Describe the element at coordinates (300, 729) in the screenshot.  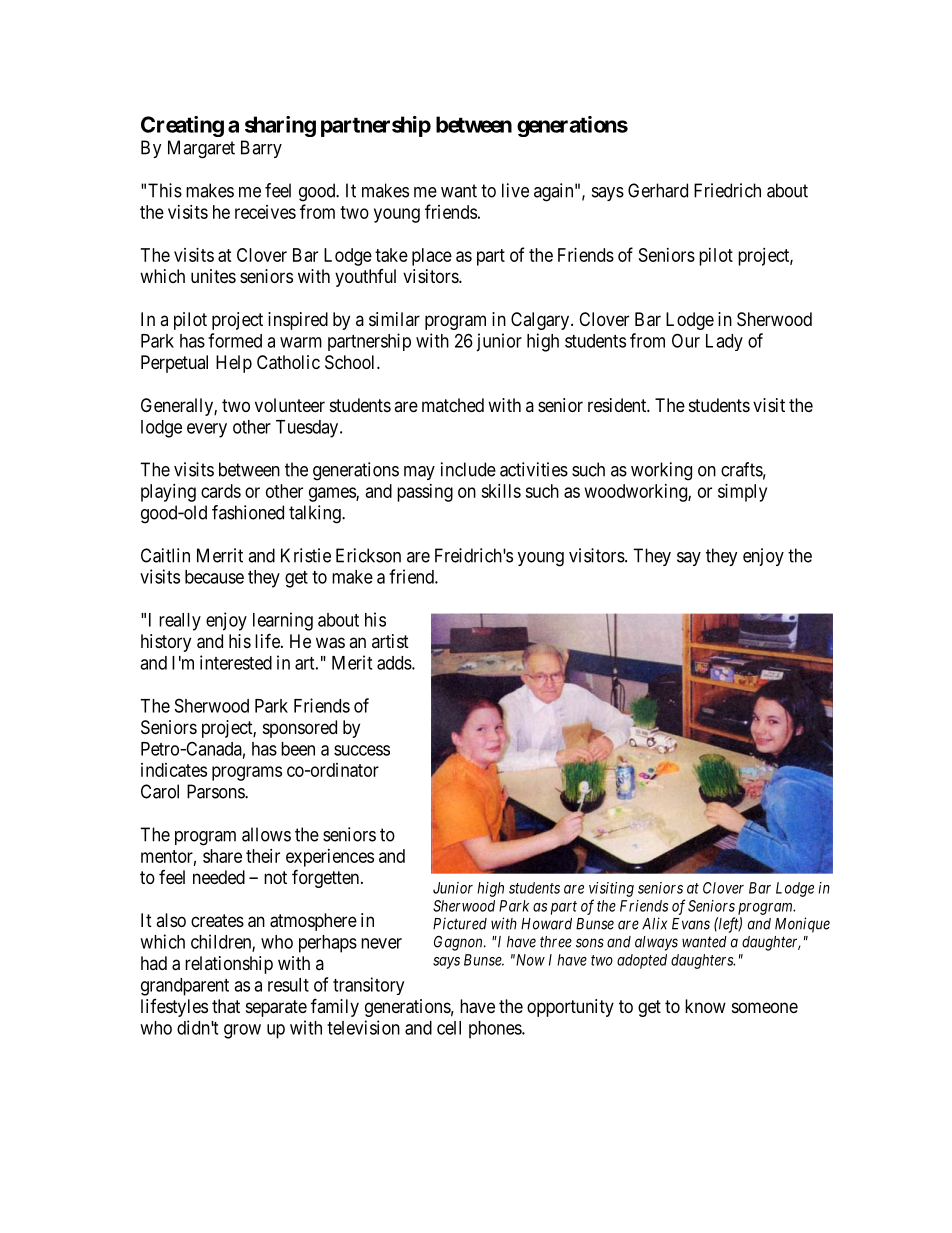
I see `sponsored` at that location.
